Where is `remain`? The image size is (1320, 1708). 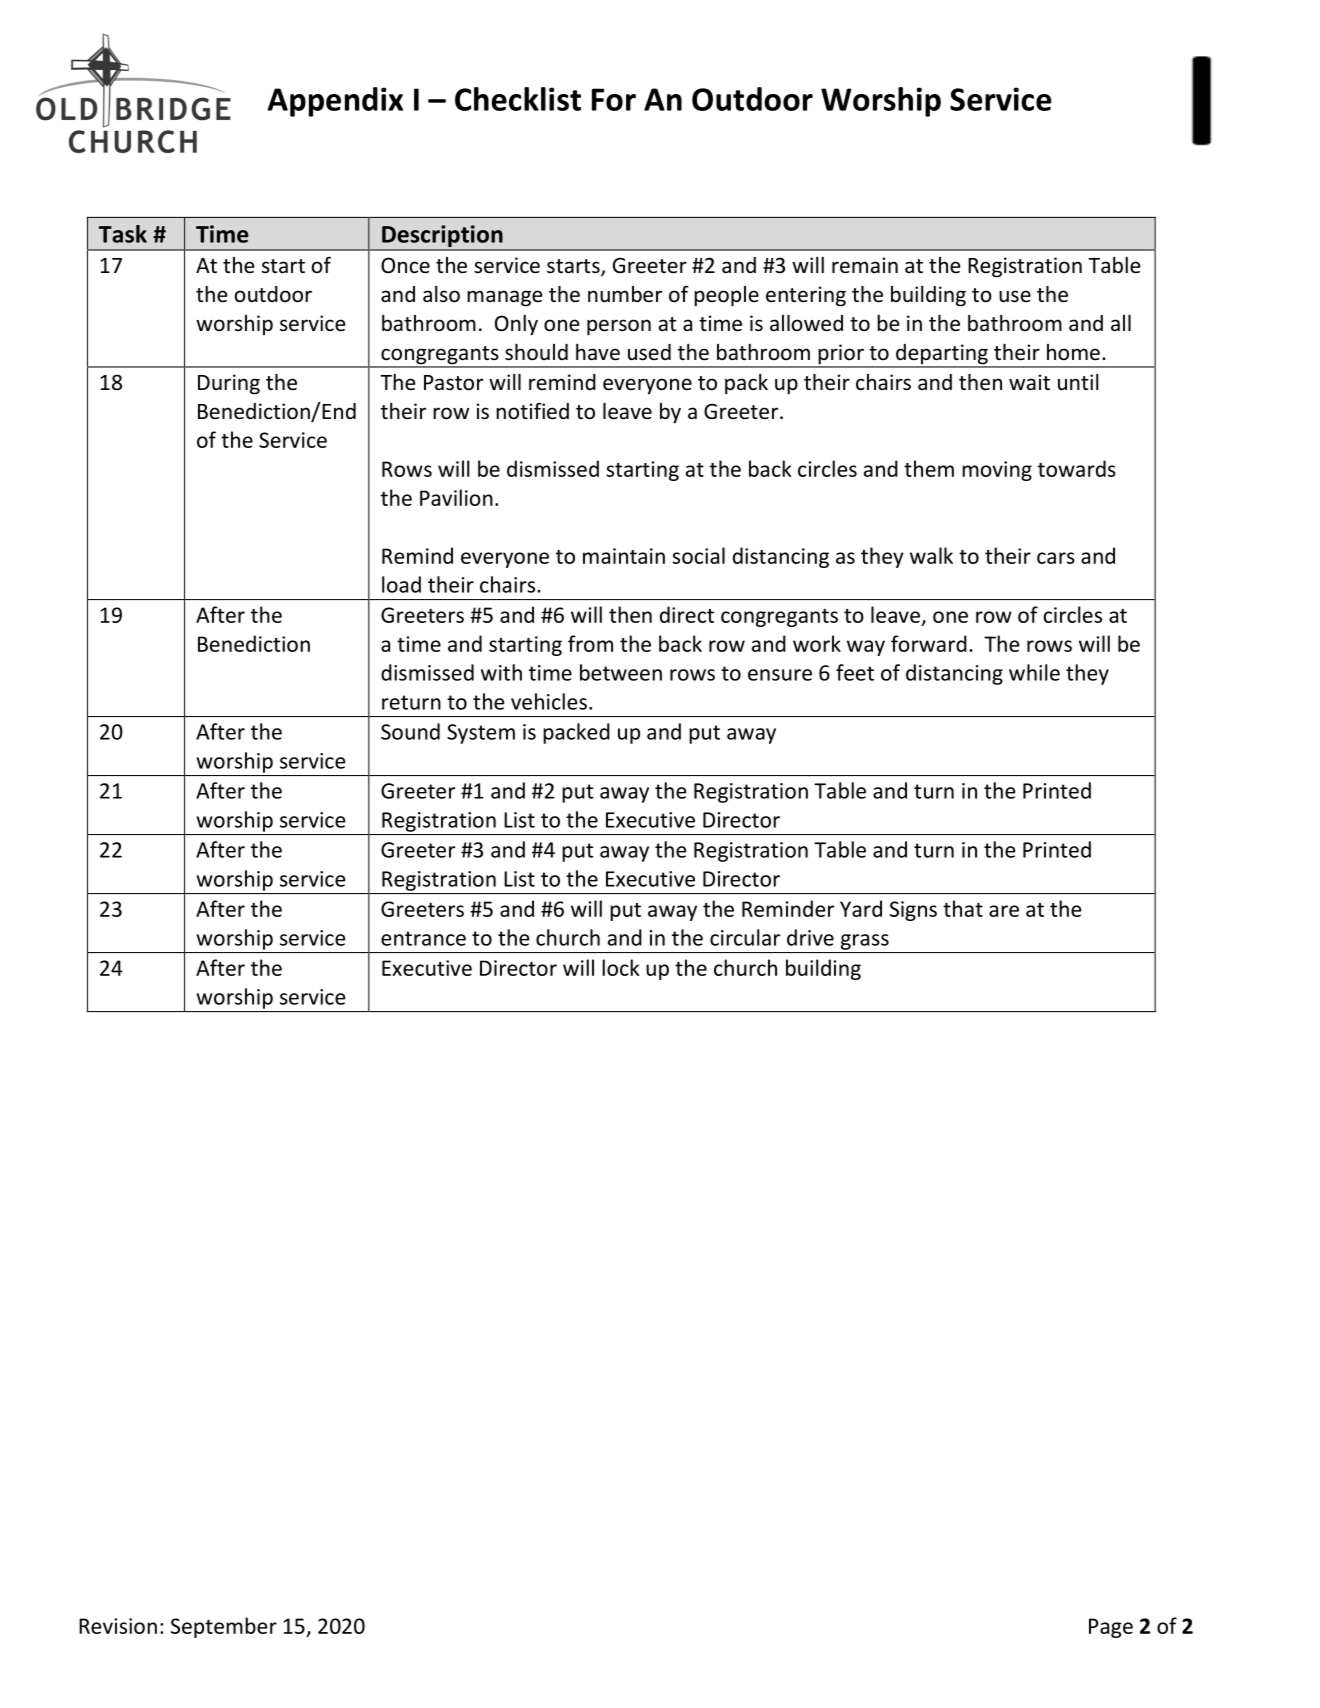
remain is located at coordinates (865, 265).
